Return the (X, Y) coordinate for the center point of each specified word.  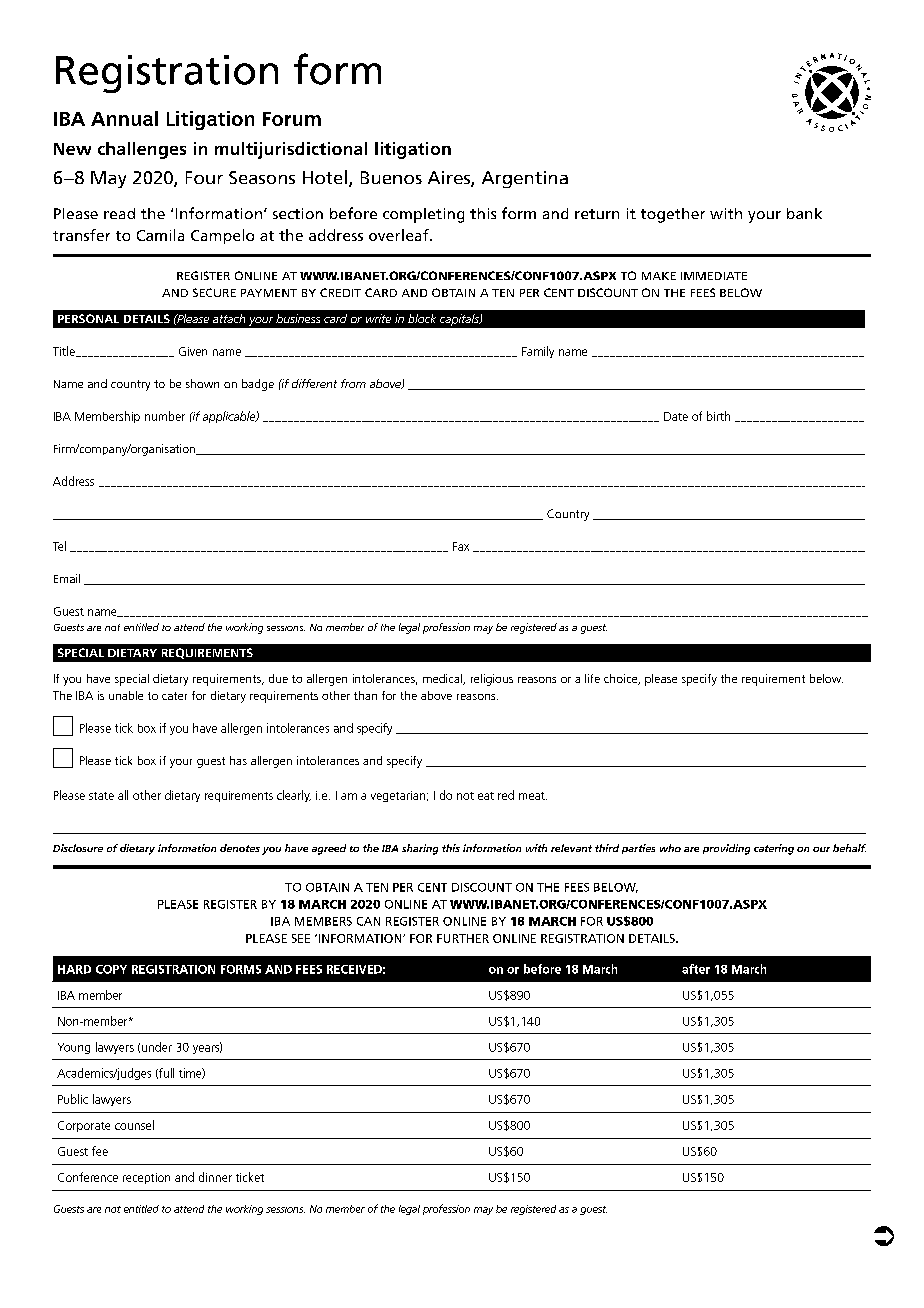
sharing (420, 849)
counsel (134, 1125)
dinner (215, 1177)
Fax (461, 546)
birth (718, 416)
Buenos (391, 177)
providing (726, 849)
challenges (142, 150)
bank (804, 213)
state (101, 796)
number (165, 416)
